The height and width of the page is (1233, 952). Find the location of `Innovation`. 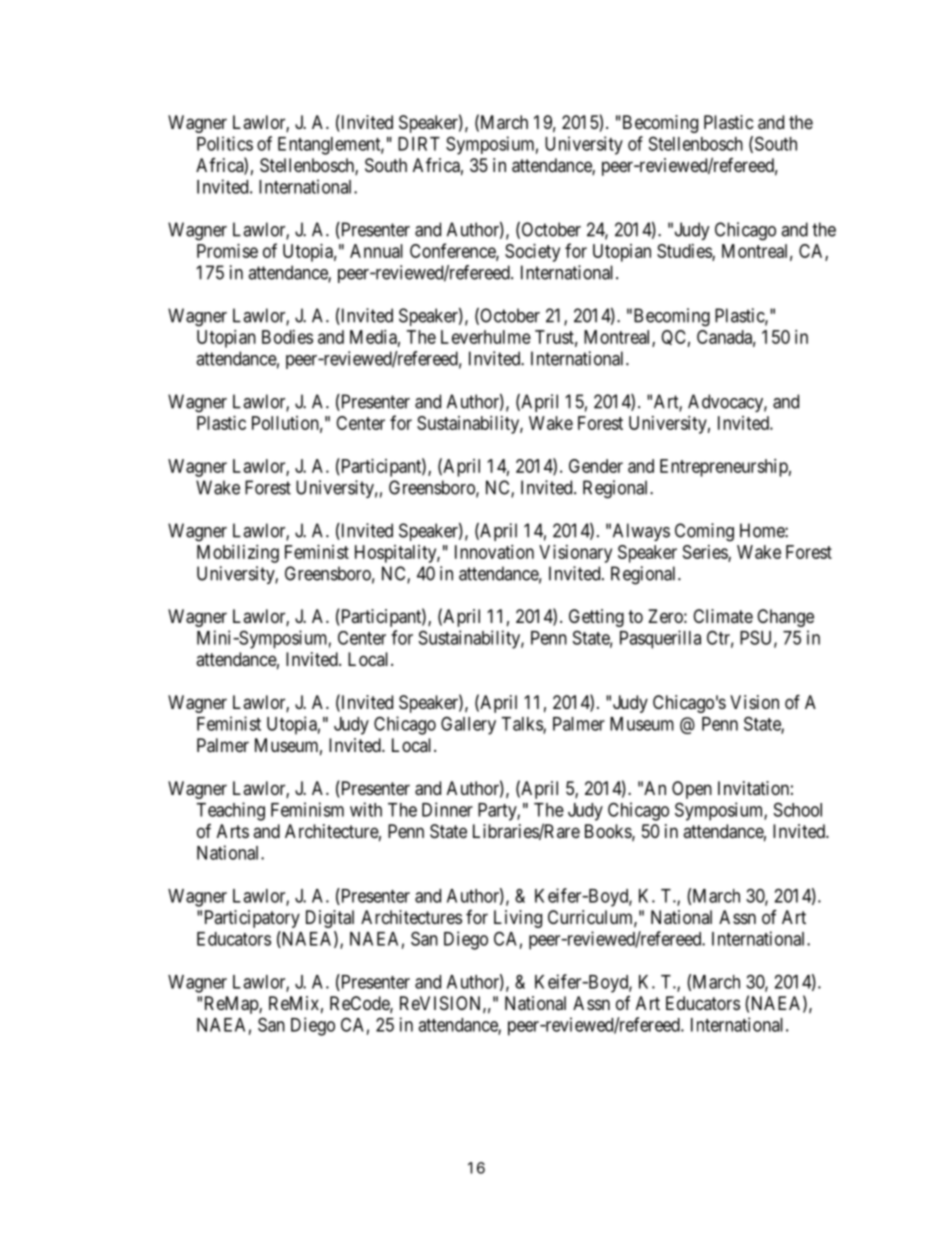

Innovation is located at coordinates (494, 552).
